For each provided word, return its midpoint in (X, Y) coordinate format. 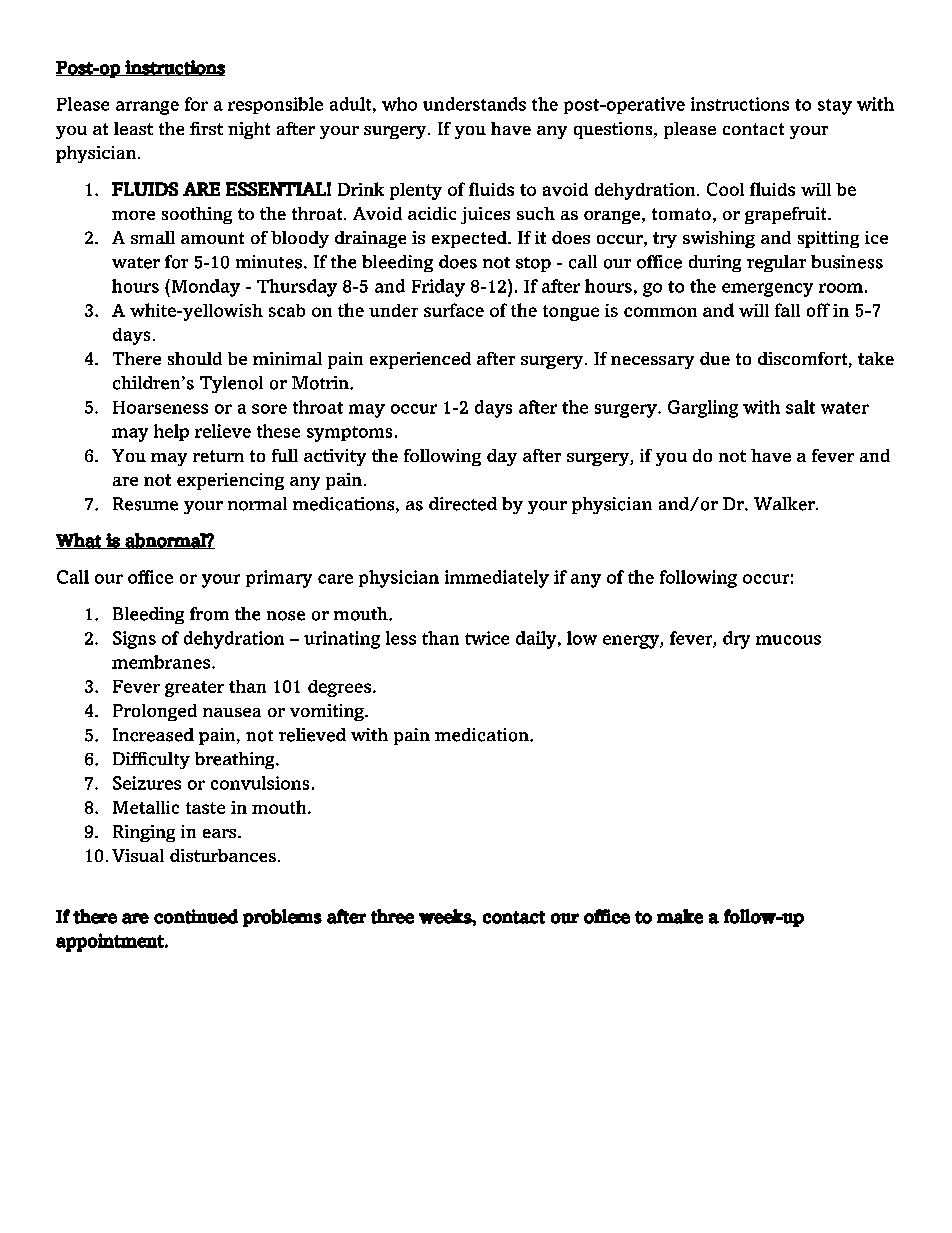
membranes (162, 662)
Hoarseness (160, 407)
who (399, 104)
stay (835, 107)
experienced (420, 360)
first (206, 128)
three (392, 916)
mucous (788, 640)
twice (487, 638)
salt (800, 407)
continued (196, 916)
